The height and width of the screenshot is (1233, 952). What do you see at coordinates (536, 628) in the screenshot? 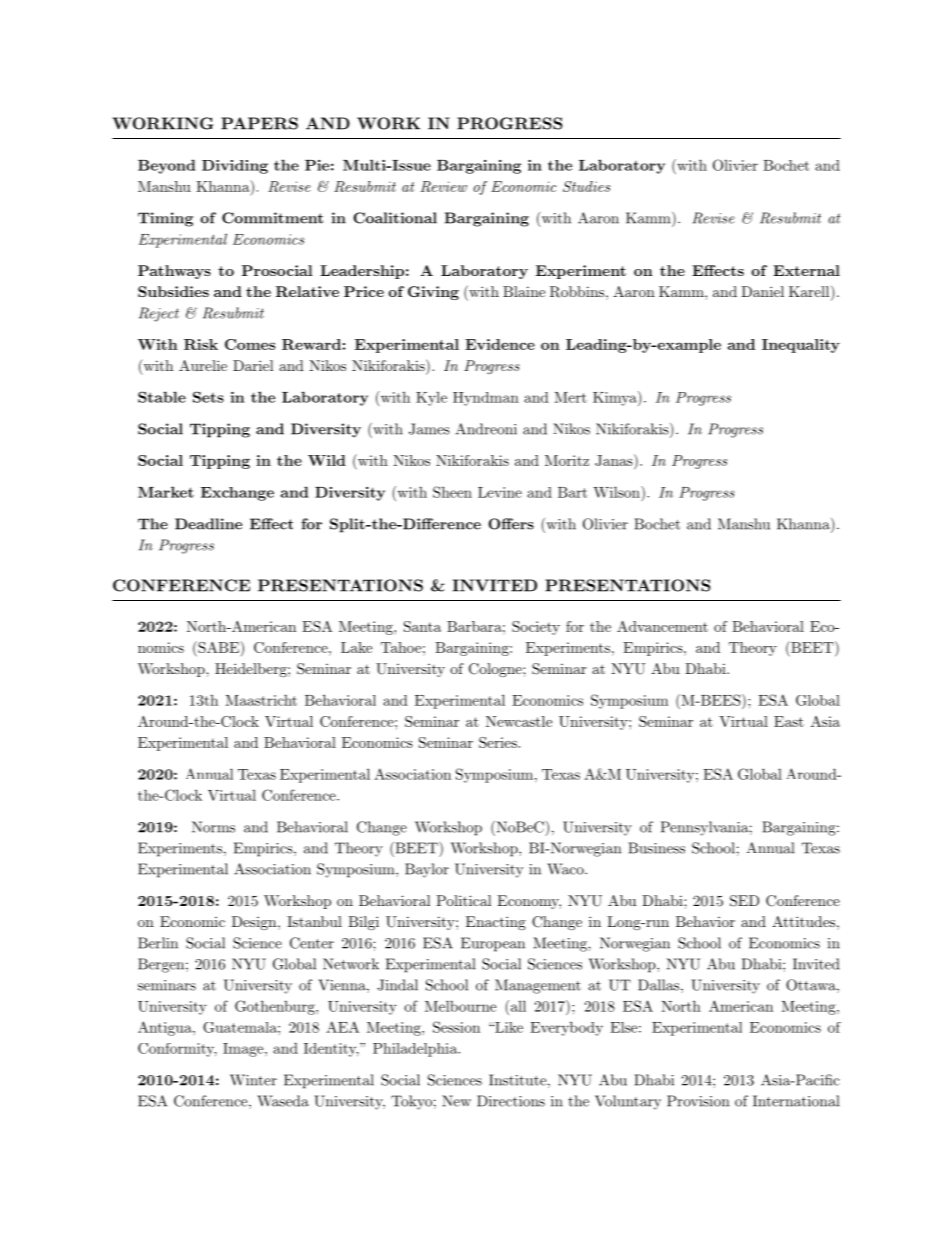
I see `Society` at bounding box center [536, 628].
